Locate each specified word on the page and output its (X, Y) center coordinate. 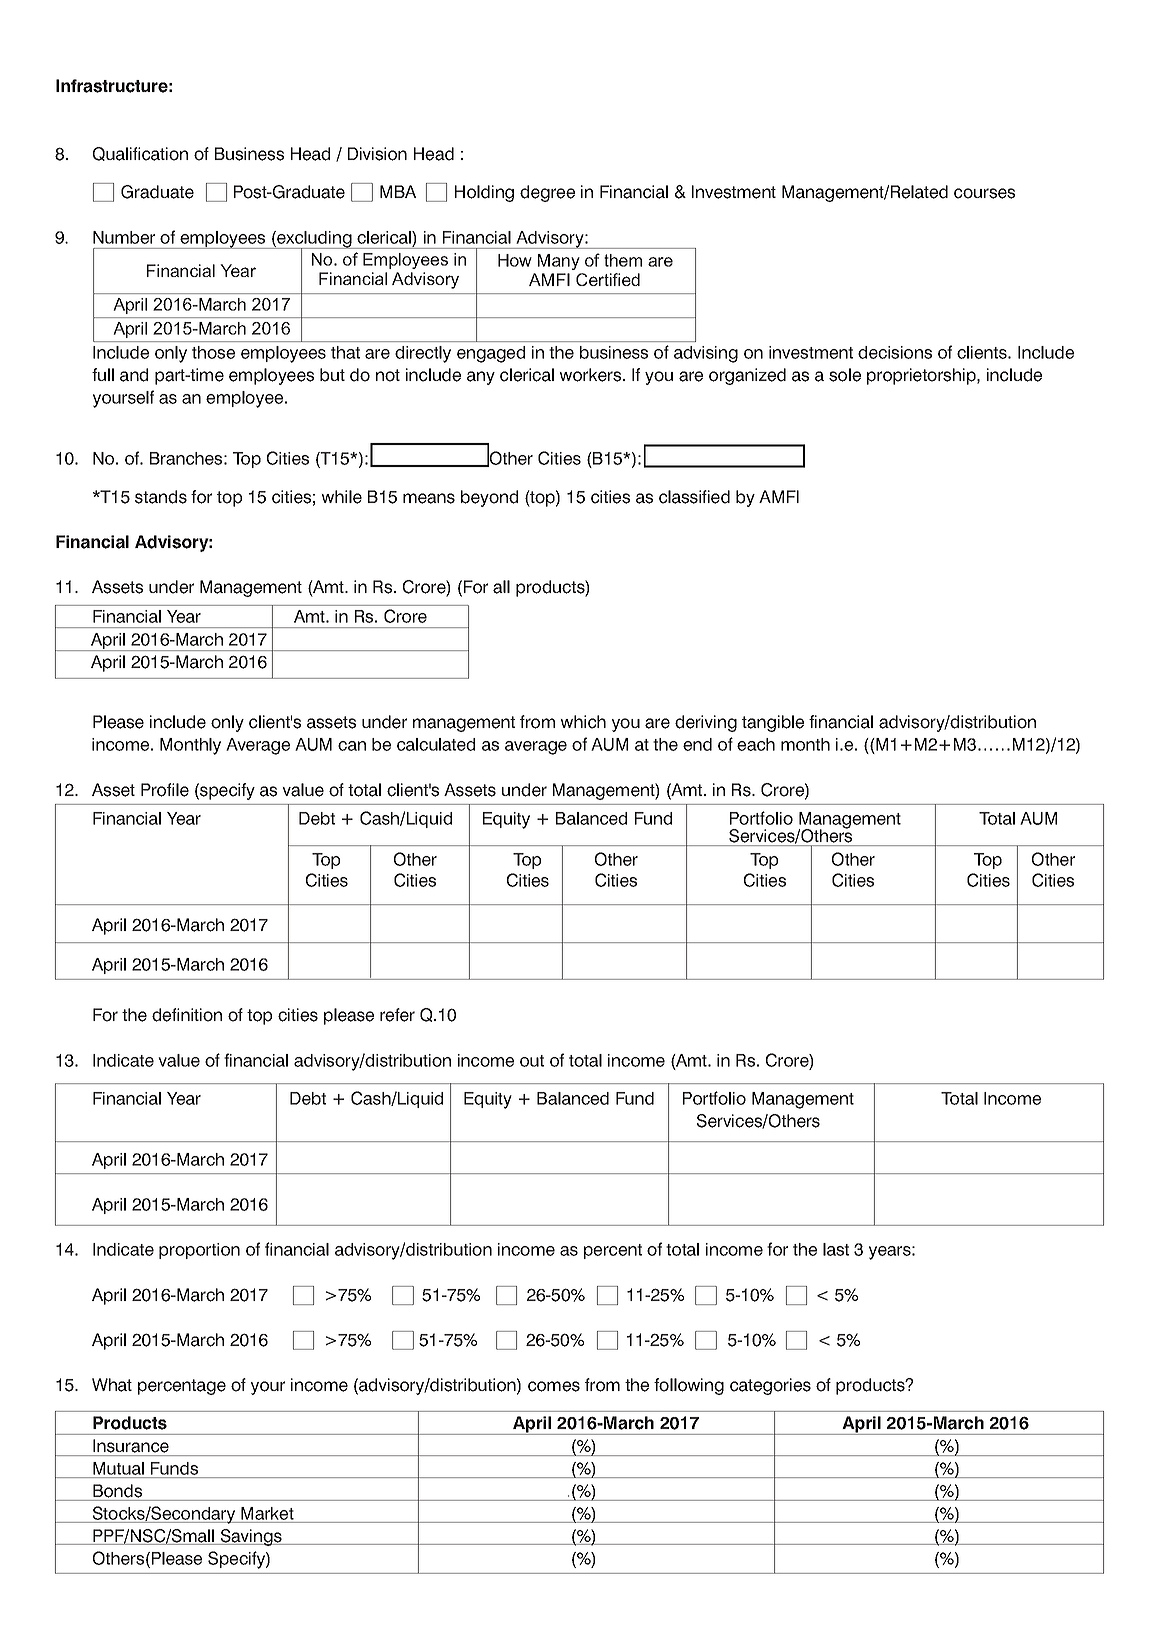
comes (554, 1386)
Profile (165, 790)
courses (984, 193)
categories (770, 1386)
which (583, 722)
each (756, 744)
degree (547, 193)
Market (267, 1513)
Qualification (140, 154)
